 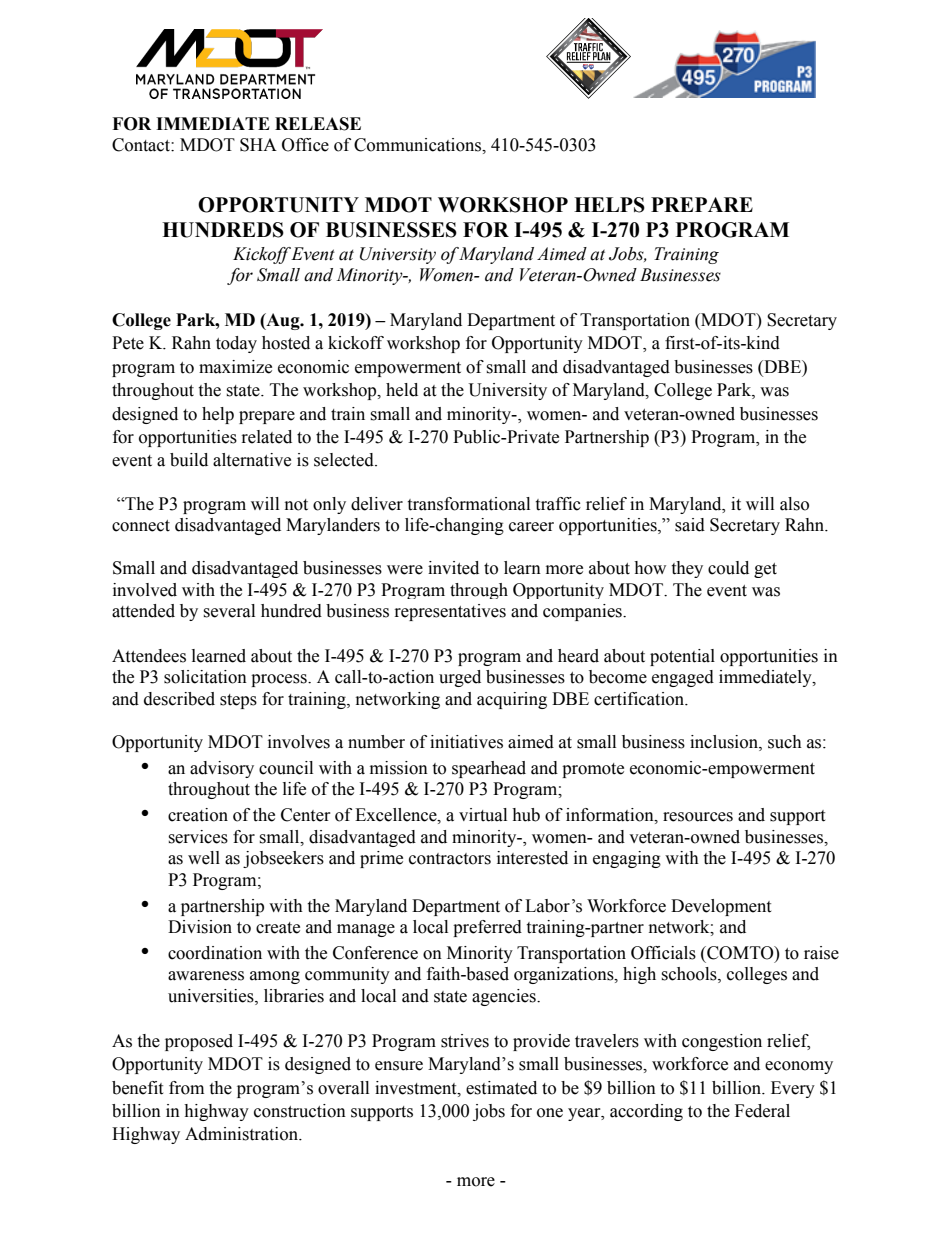 What do you see at coordinates (318, 124) in the page?
I see `RELEASE` at bounding box center [318, 124].
